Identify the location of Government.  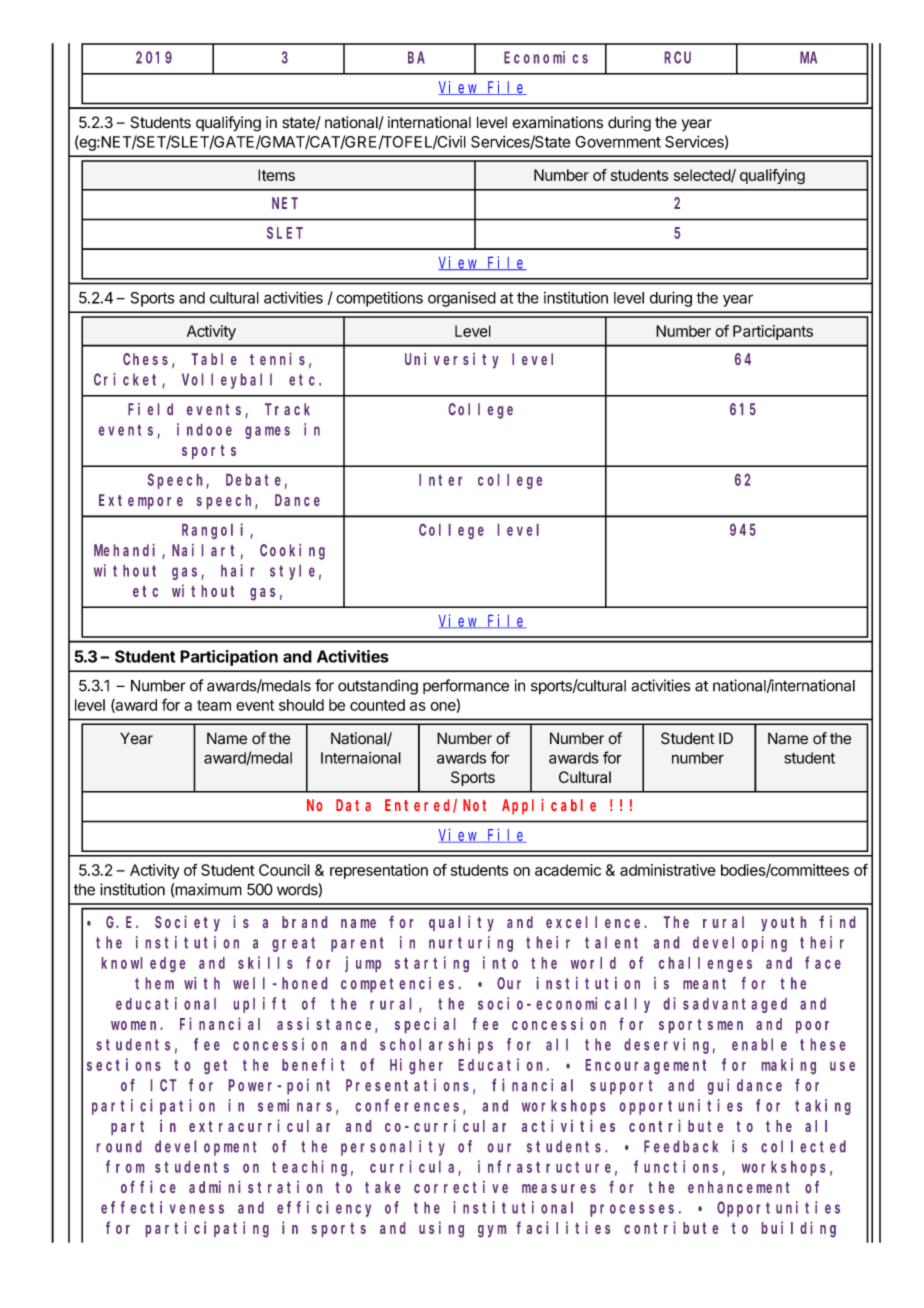
(618, 142).
